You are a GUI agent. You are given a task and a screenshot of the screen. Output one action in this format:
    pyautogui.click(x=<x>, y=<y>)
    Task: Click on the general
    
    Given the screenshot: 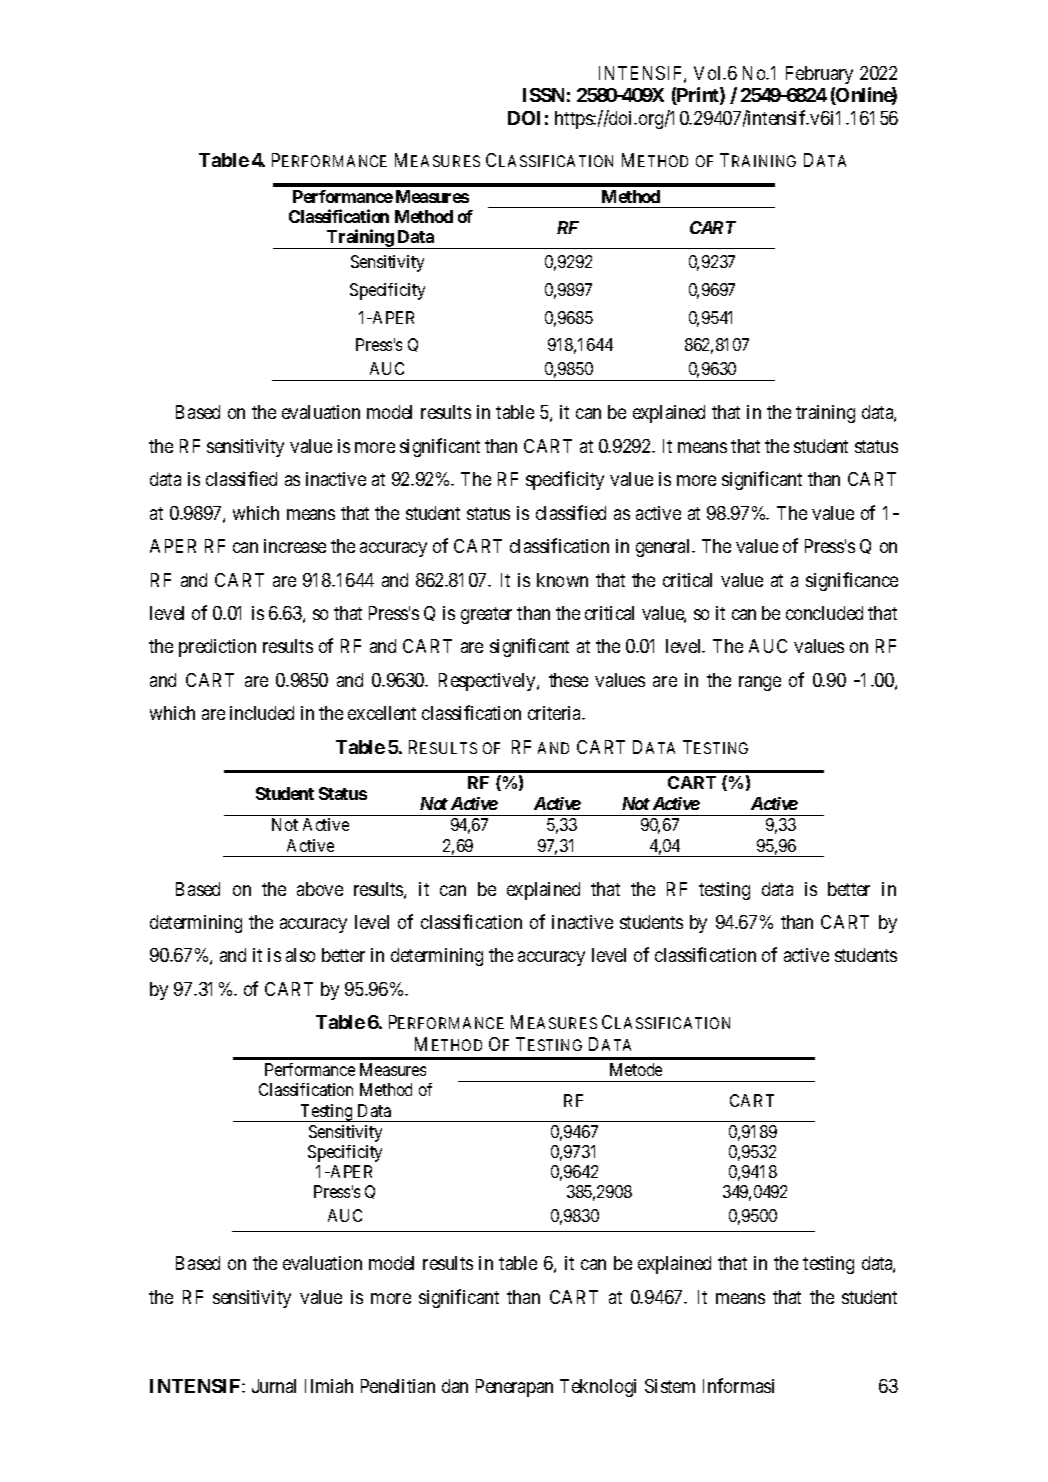 What is the action you would take?
    pyautogui.click(x=665, y=548)
